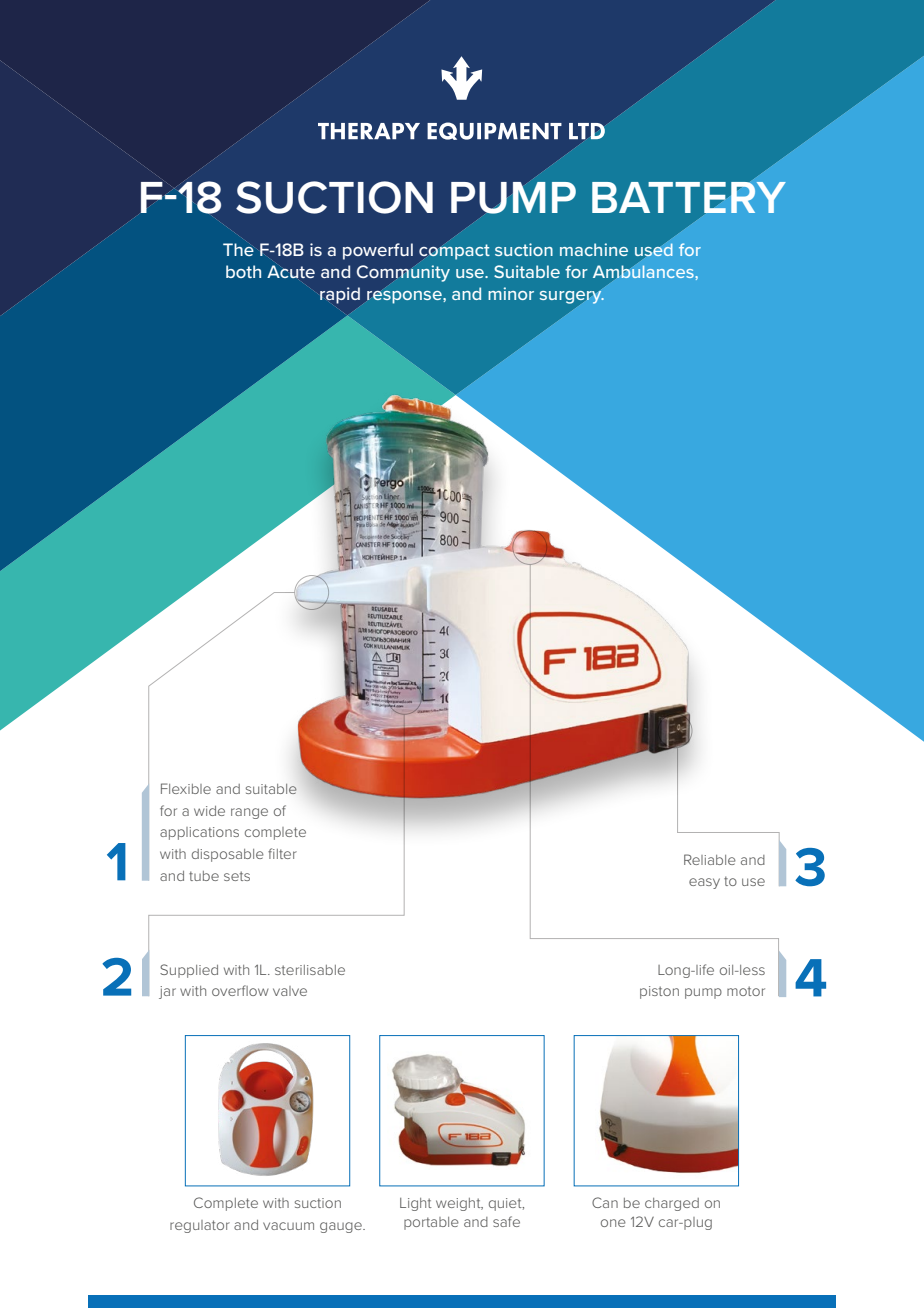 Image resolution: width=924 pixels, height=1308 pixels. Describe the element at coordinates (659, 992) in the document. I see `piston` at that location.
